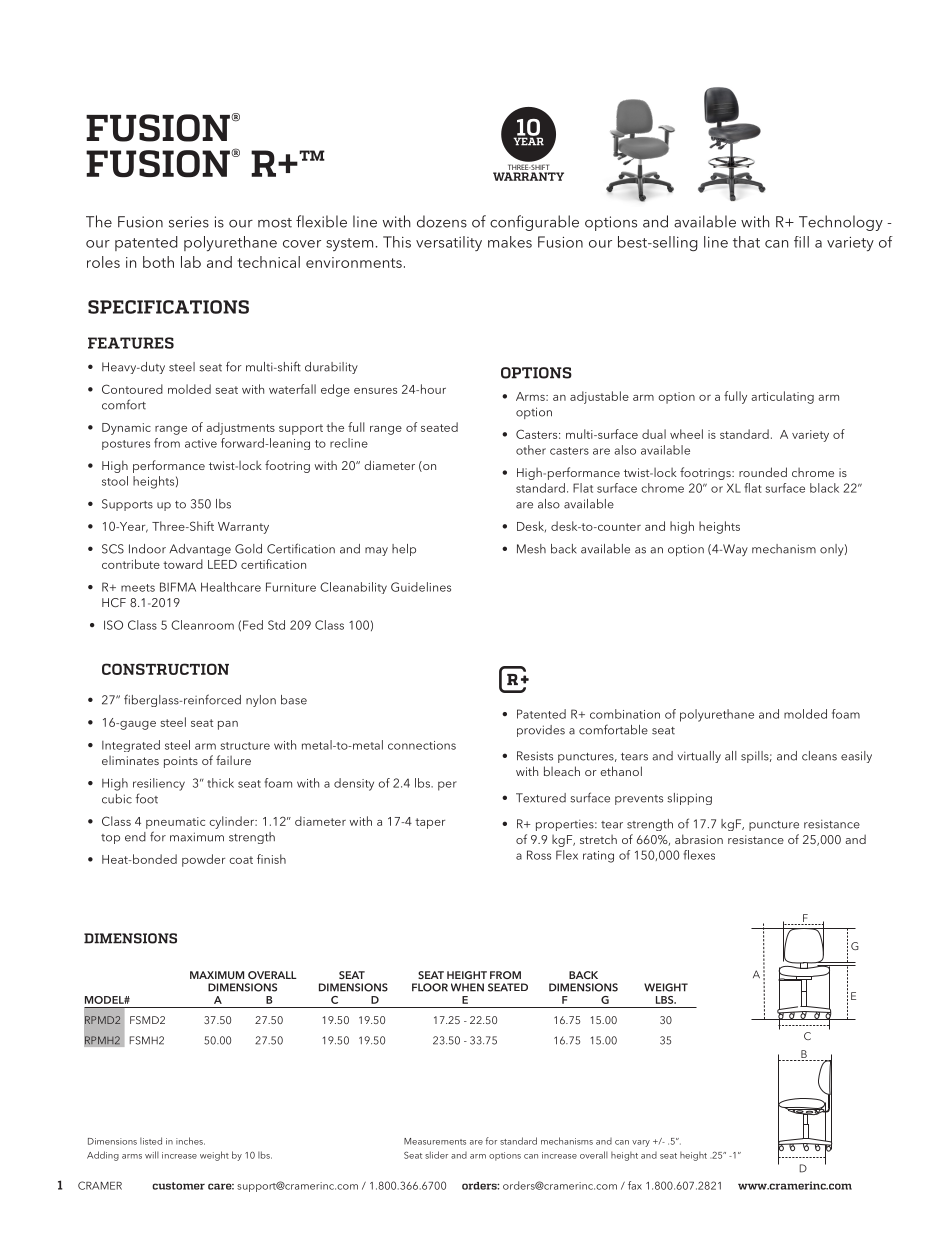 This screenshot has height=1233, width=952. I want to click on cleans, so click(819, 756).
